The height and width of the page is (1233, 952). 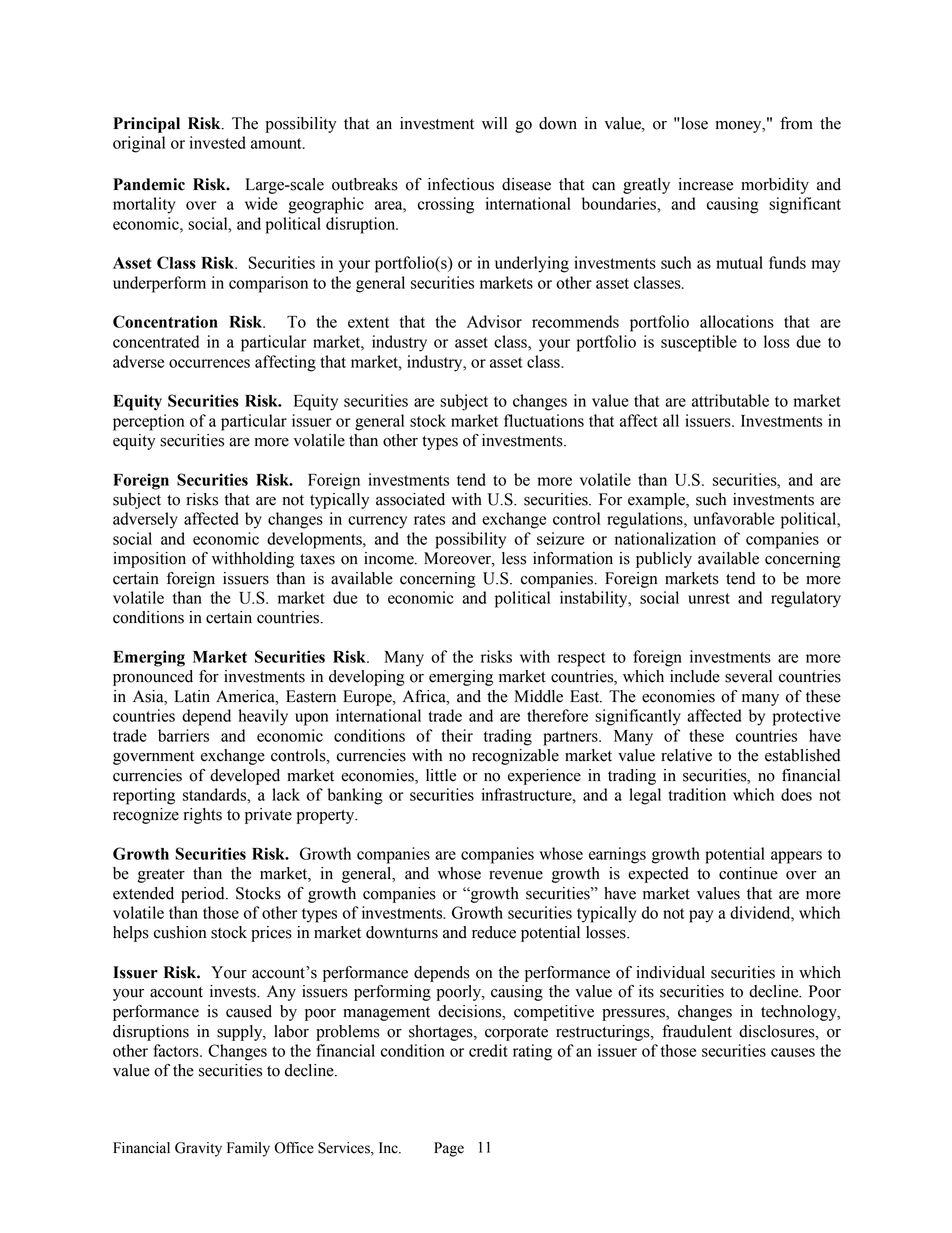 What do you see at coordinates (748, 873) in the page?
I see `continue` at bounding box center [748, 873].
